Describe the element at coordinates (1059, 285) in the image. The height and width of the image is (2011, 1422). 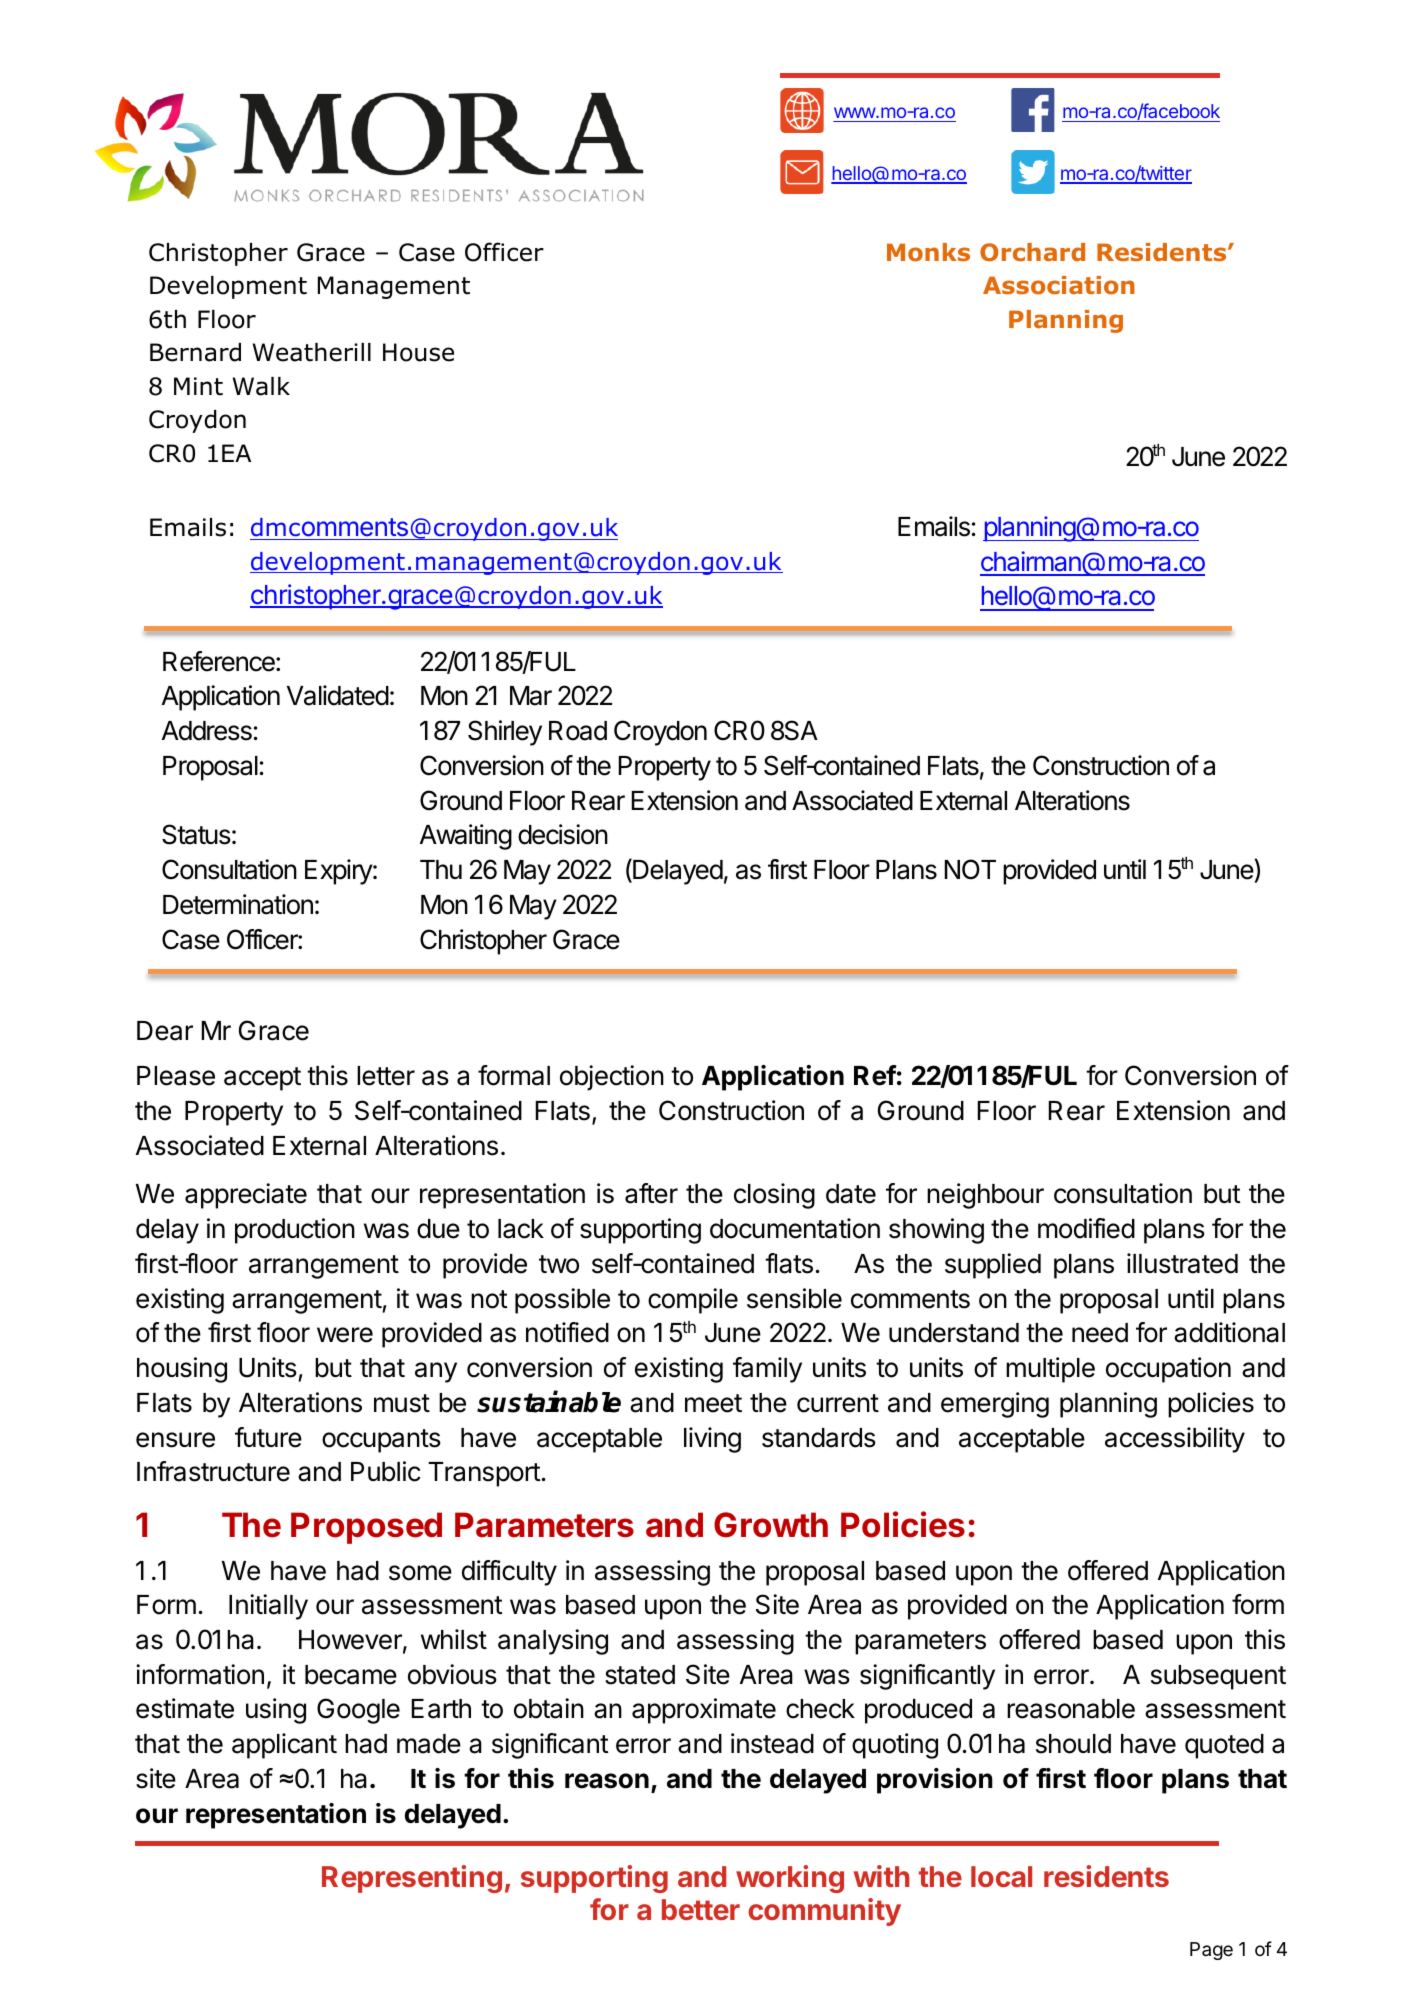
I see `Association` at that location.
